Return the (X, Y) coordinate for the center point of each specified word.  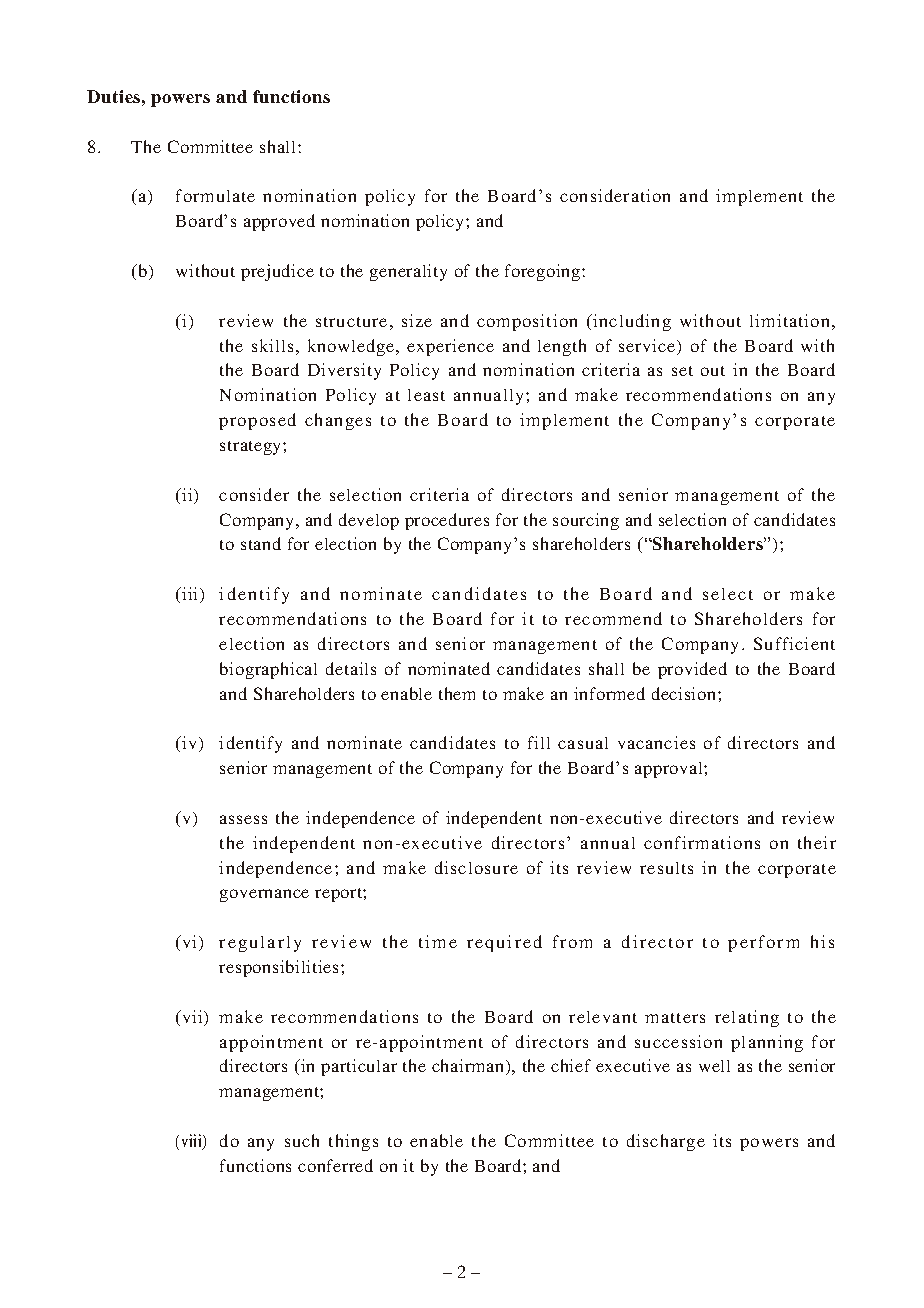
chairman (469, 1067)
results (666, 868)
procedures (447, 521)
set (682, 371)
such (302, 1140)
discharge (666, 1142)
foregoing (544, 272)
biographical (268, 670)
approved (279, 222)
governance (264, 895)
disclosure (476, 867)
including (631, 322)
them (457, 693)
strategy (252, 448)
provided (692, 670)
